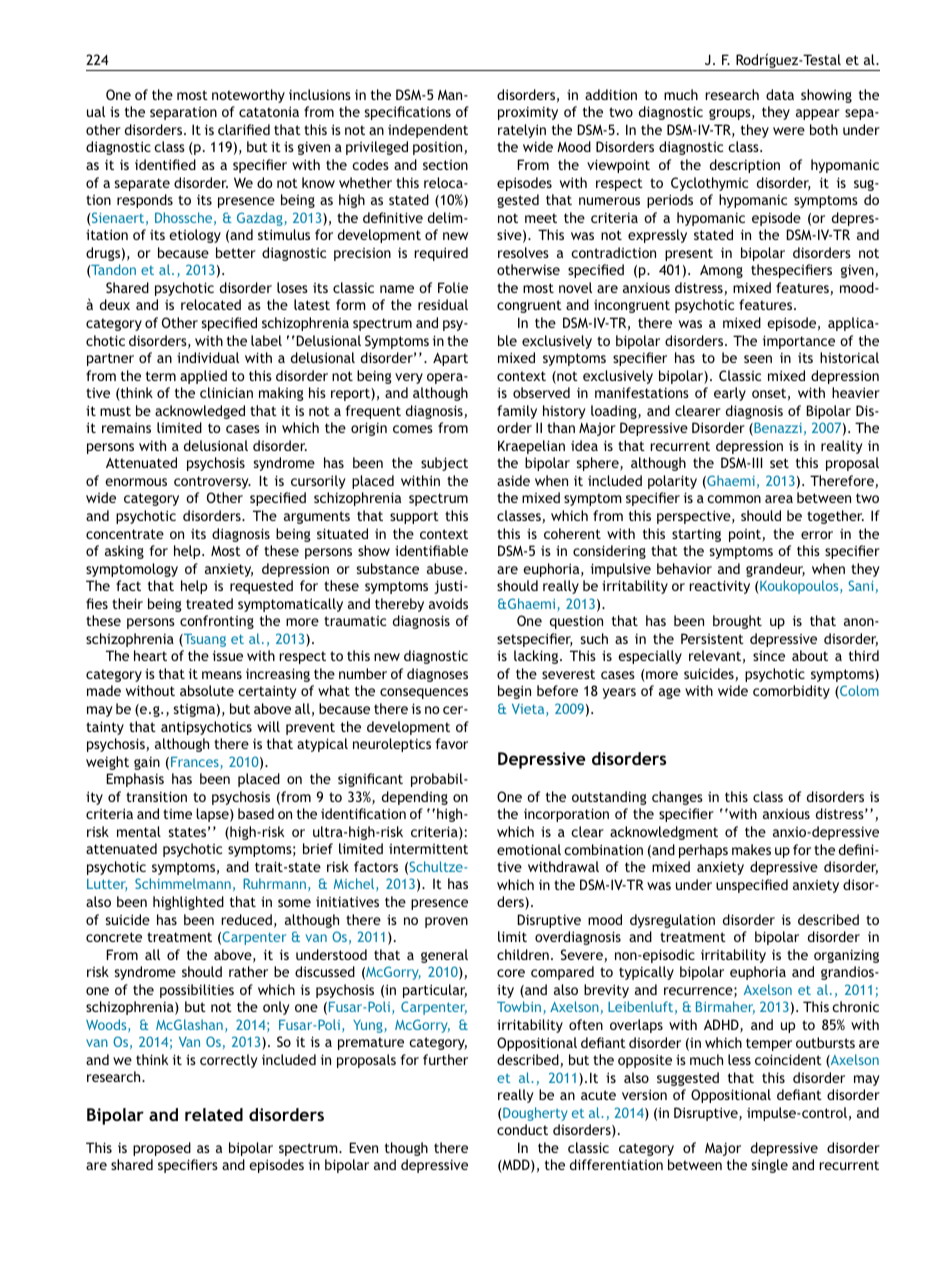 The image size is (952, 1271). I want to click on avoids, so click(448, 603).
